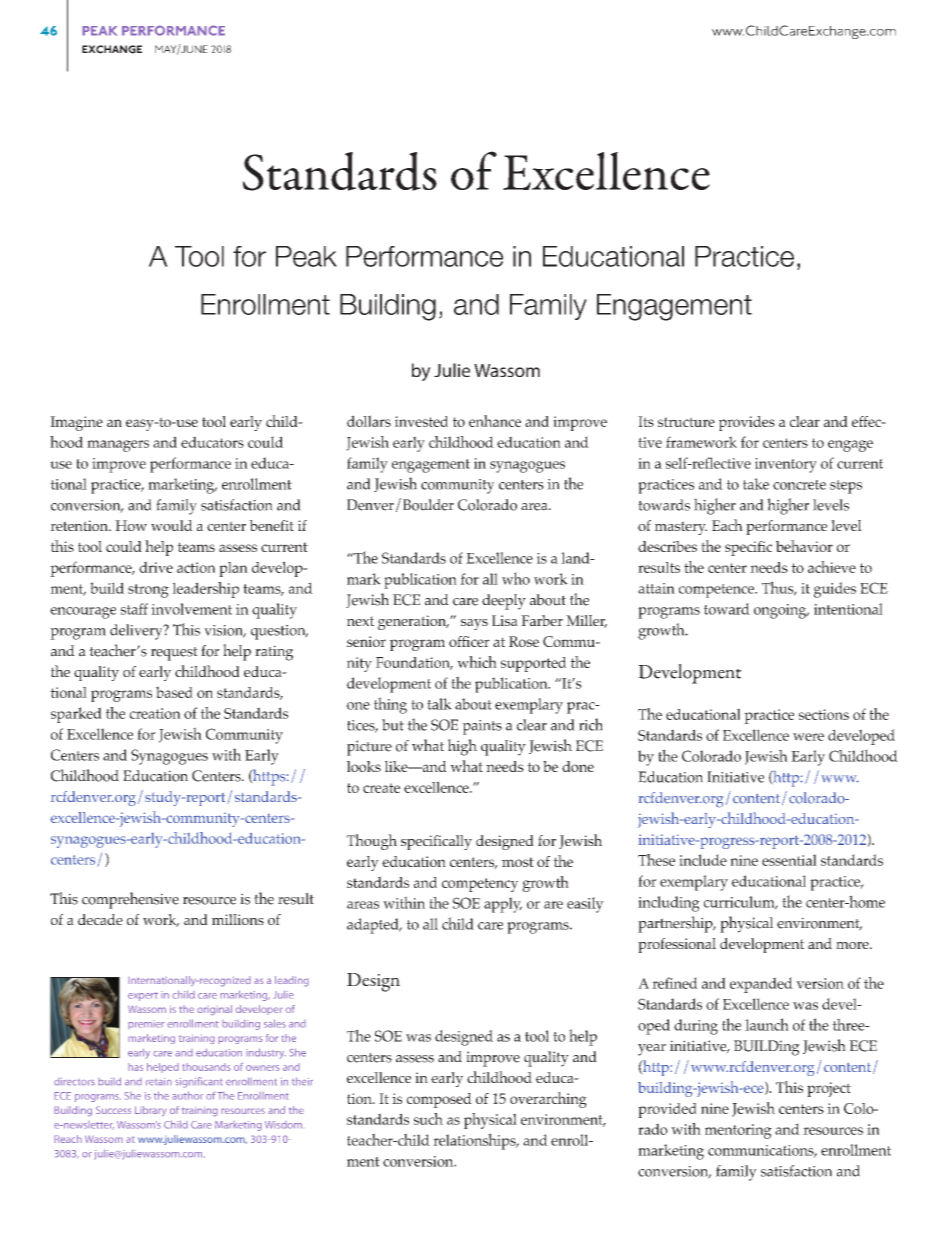 Image resolution: width=952 pixels, height=1241 pixels. Describe the element at coordinates (76, 715) in the screenshot. I see `sparked` at that location.
